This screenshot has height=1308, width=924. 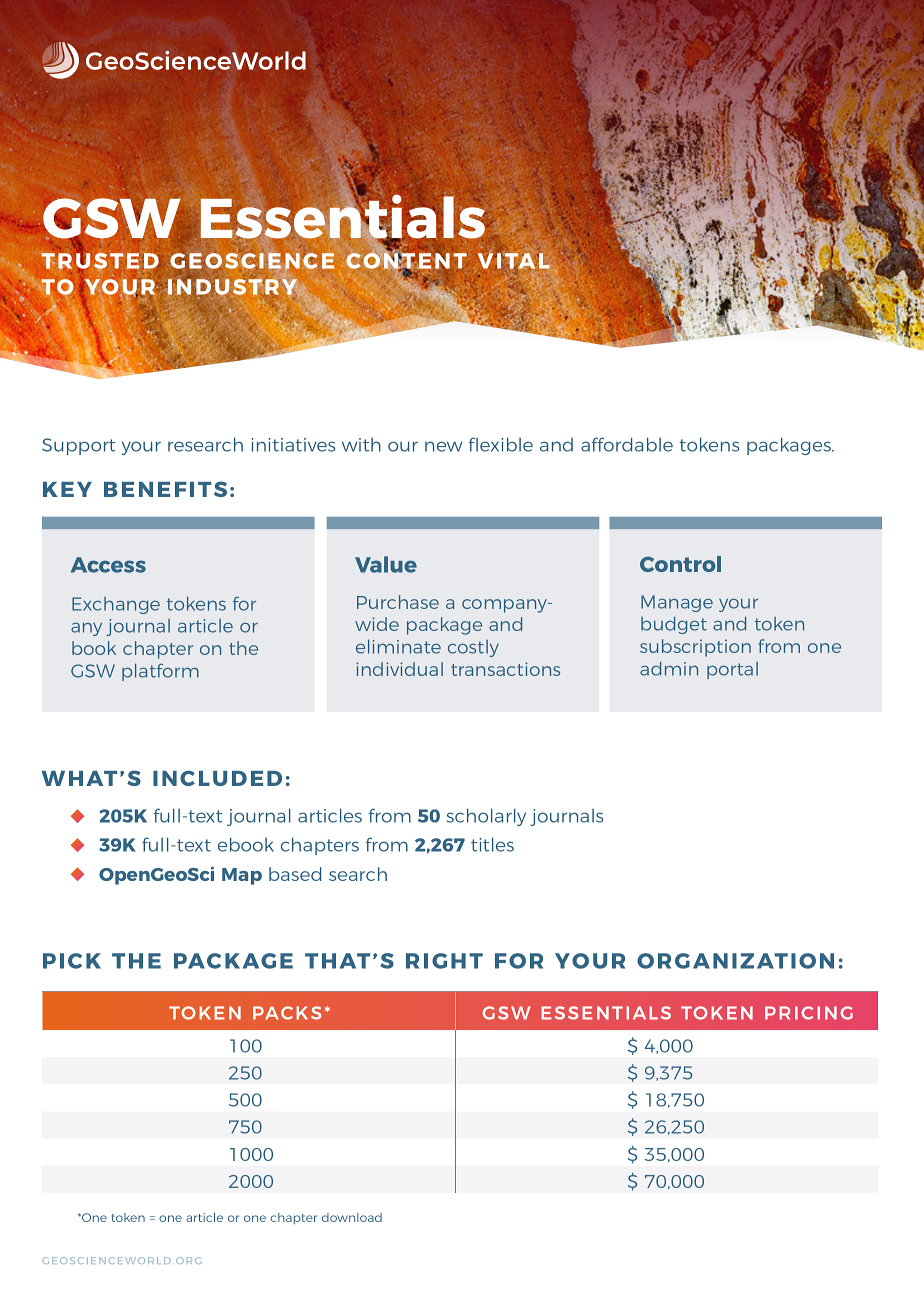 I want to click on Support, so click(x=78, y=446).
